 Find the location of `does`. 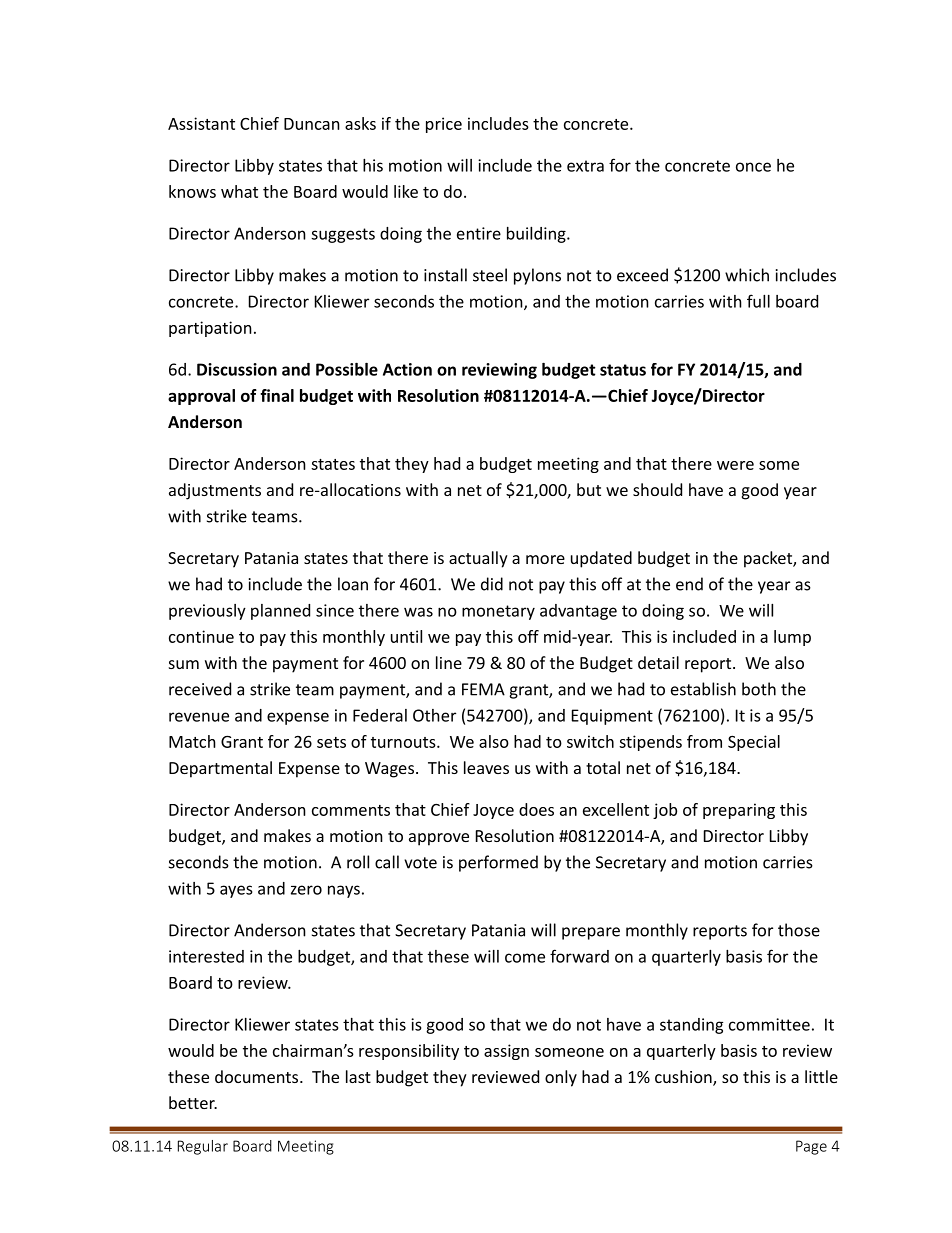

does is located at coordinates (536, 809).
